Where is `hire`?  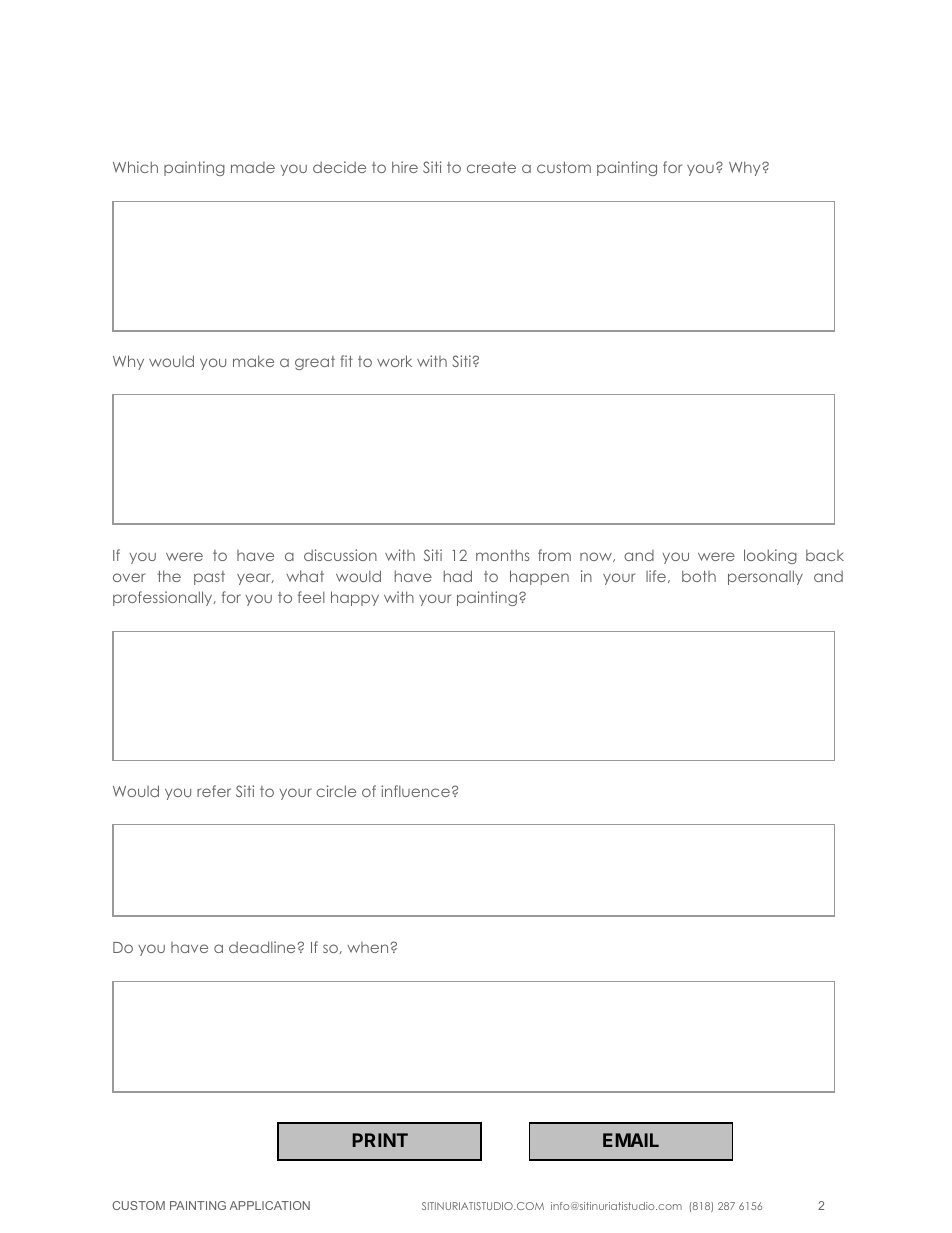 hire is located at coordinates (405, 167).
